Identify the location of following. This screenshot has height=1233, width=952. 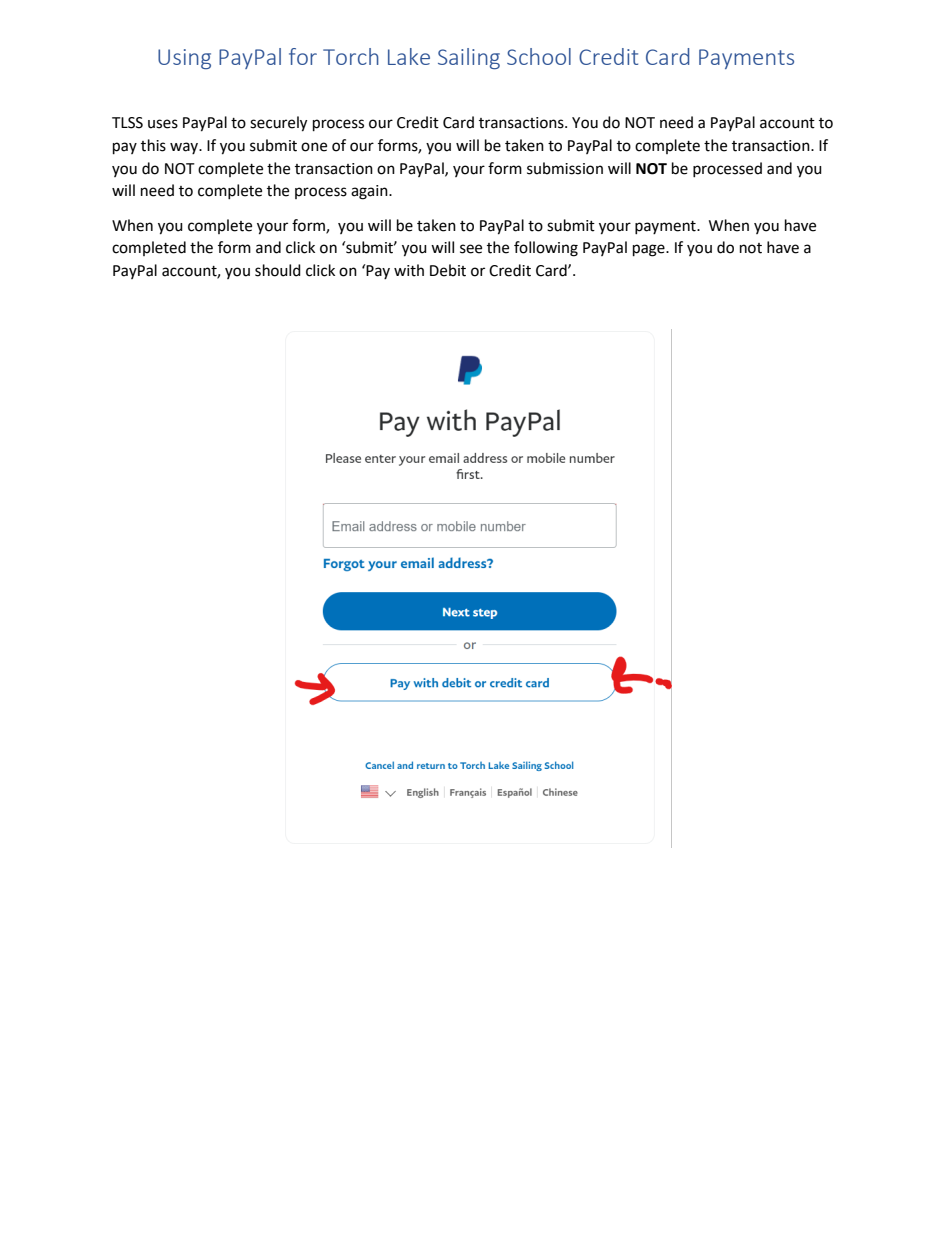
(546, 249).
